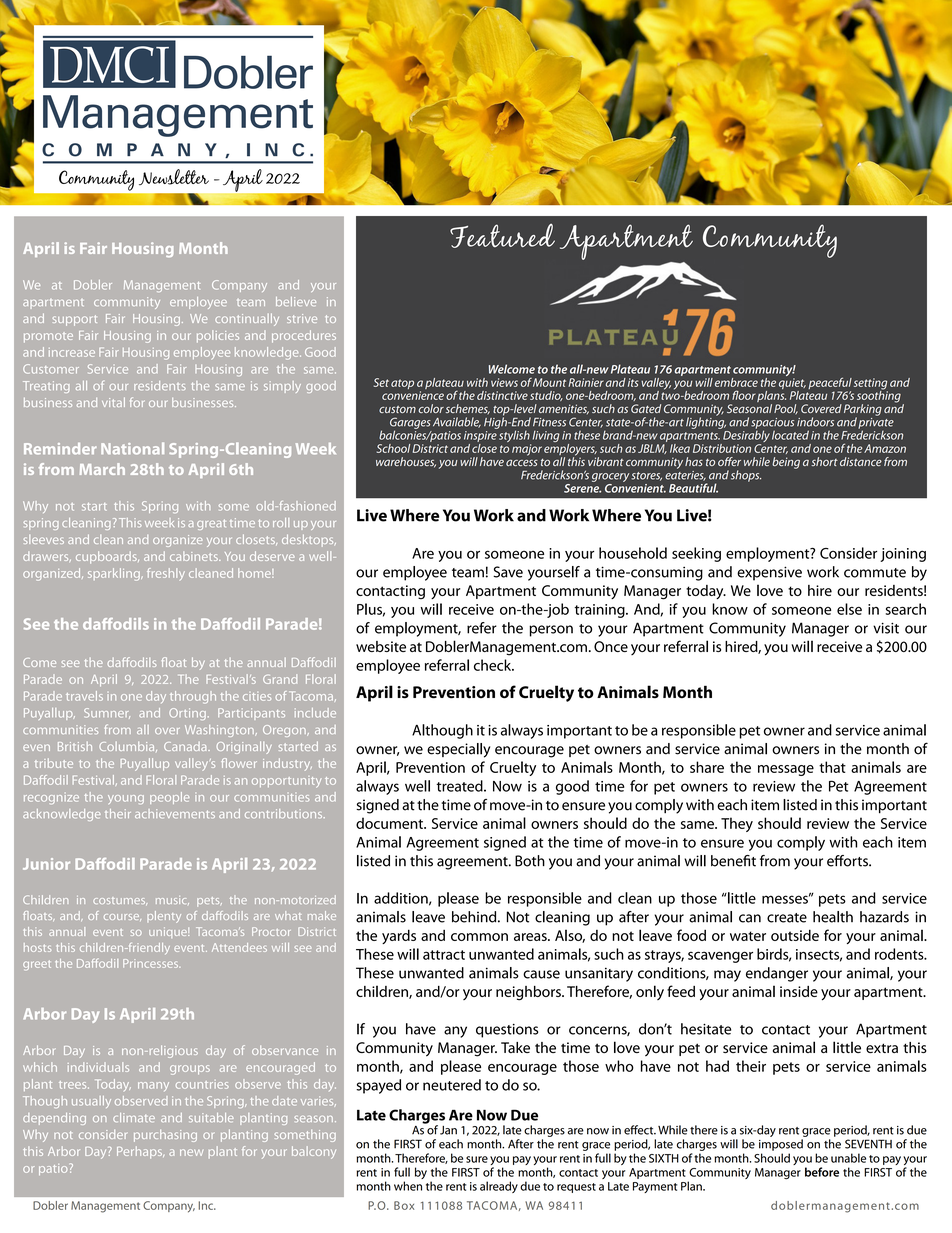  Describe the element at coordinates (211, 524) in the screenshot. I see `great` at that location.
